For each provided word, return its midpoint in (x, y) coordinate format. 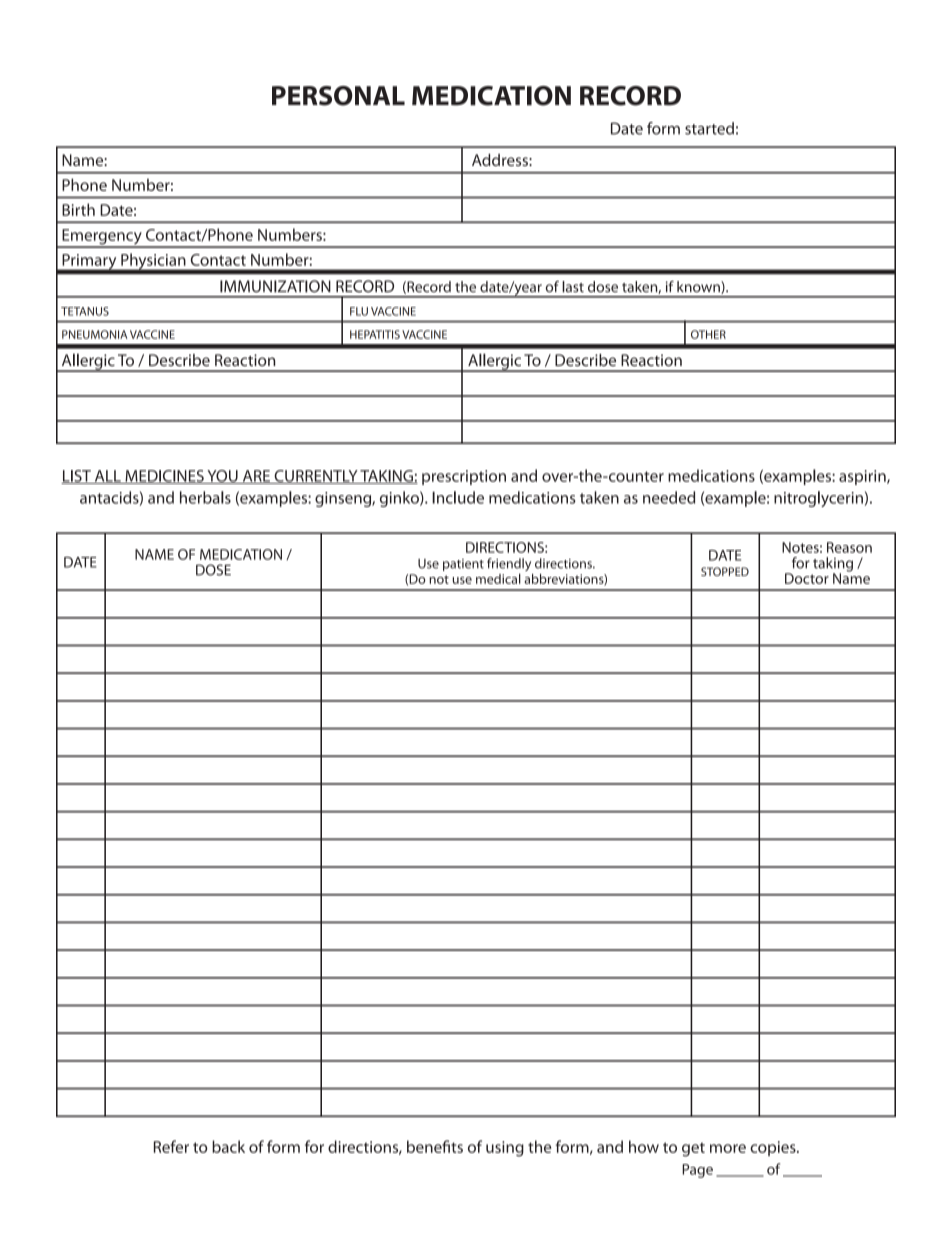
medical (498, 578)
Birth (78, 209)
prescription (464, 477)
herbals (205, 497)
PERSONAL (338, 96)
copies (774, 1148)
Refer (171, 1146)
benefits (435, 1146)
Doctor (807, 578)
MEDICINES (164, 477)
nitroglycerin (818, 499)
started (709, 128)
